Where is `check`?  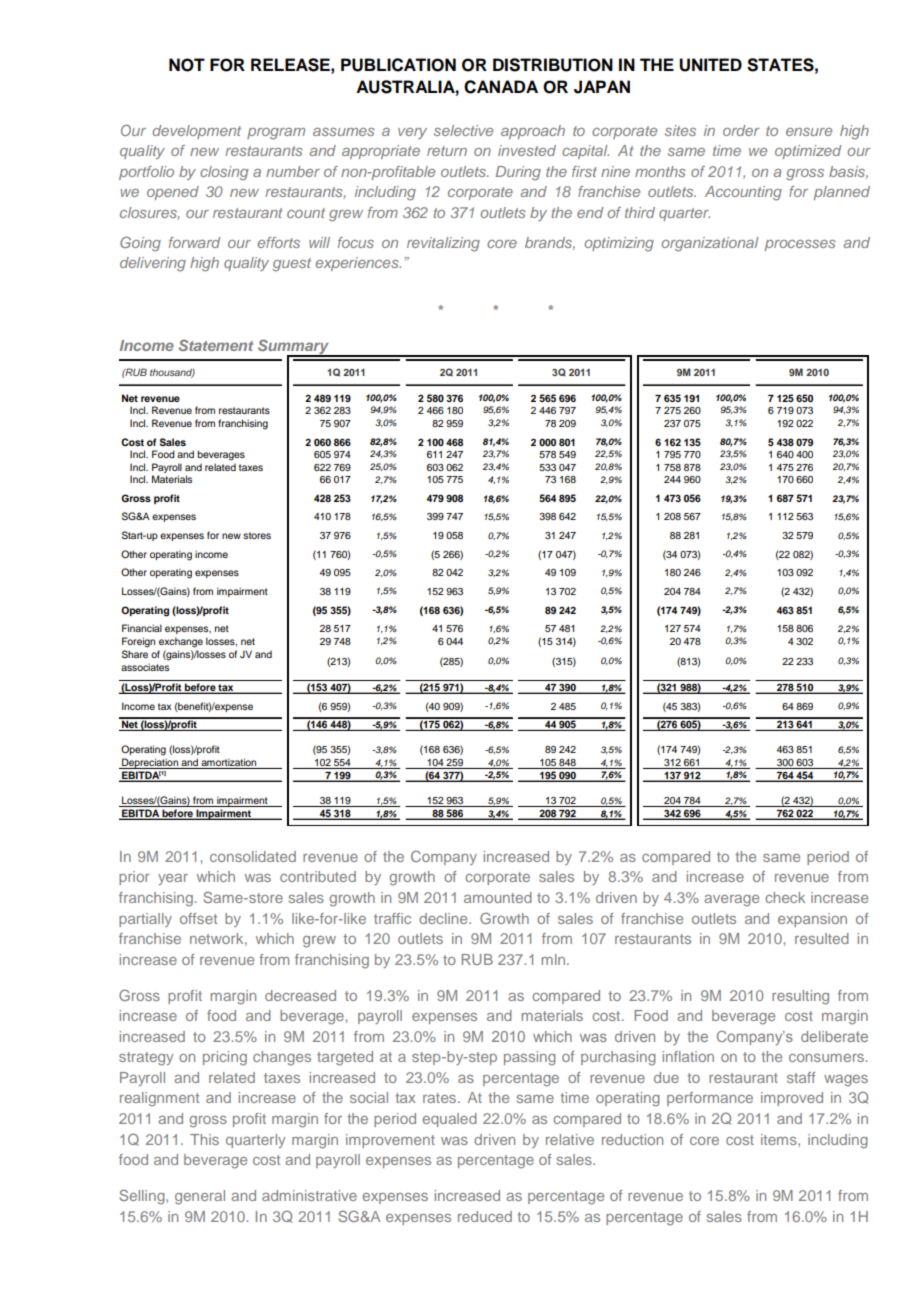 check is located at coordinates (785, 897).
